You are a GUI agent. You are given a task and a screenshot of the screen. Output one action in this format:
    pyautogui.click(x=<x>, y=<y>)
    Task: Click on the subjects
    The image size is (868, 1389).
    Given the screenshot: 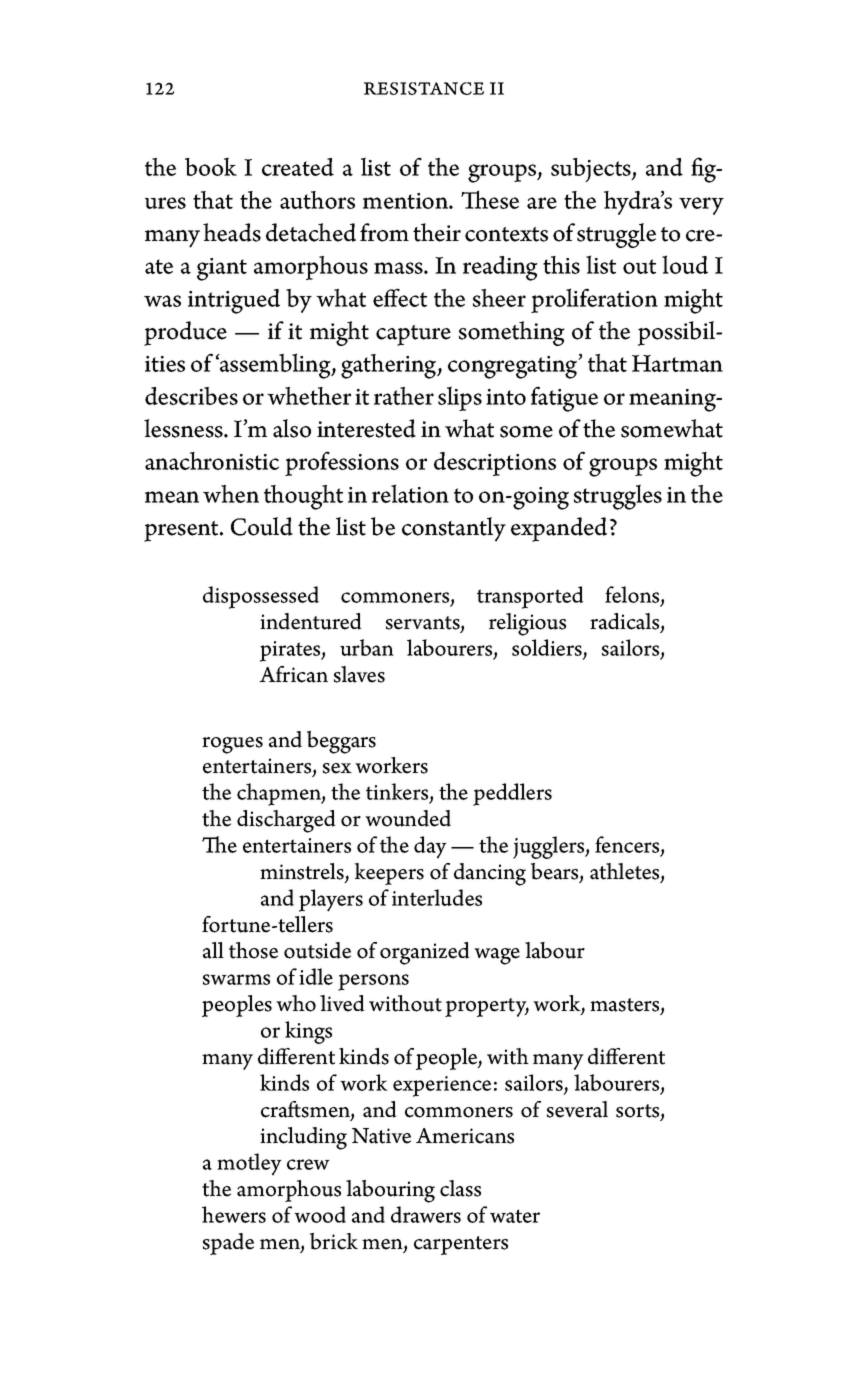 What is the action you would take?
    pyautogui.click(x=592, y=170)
